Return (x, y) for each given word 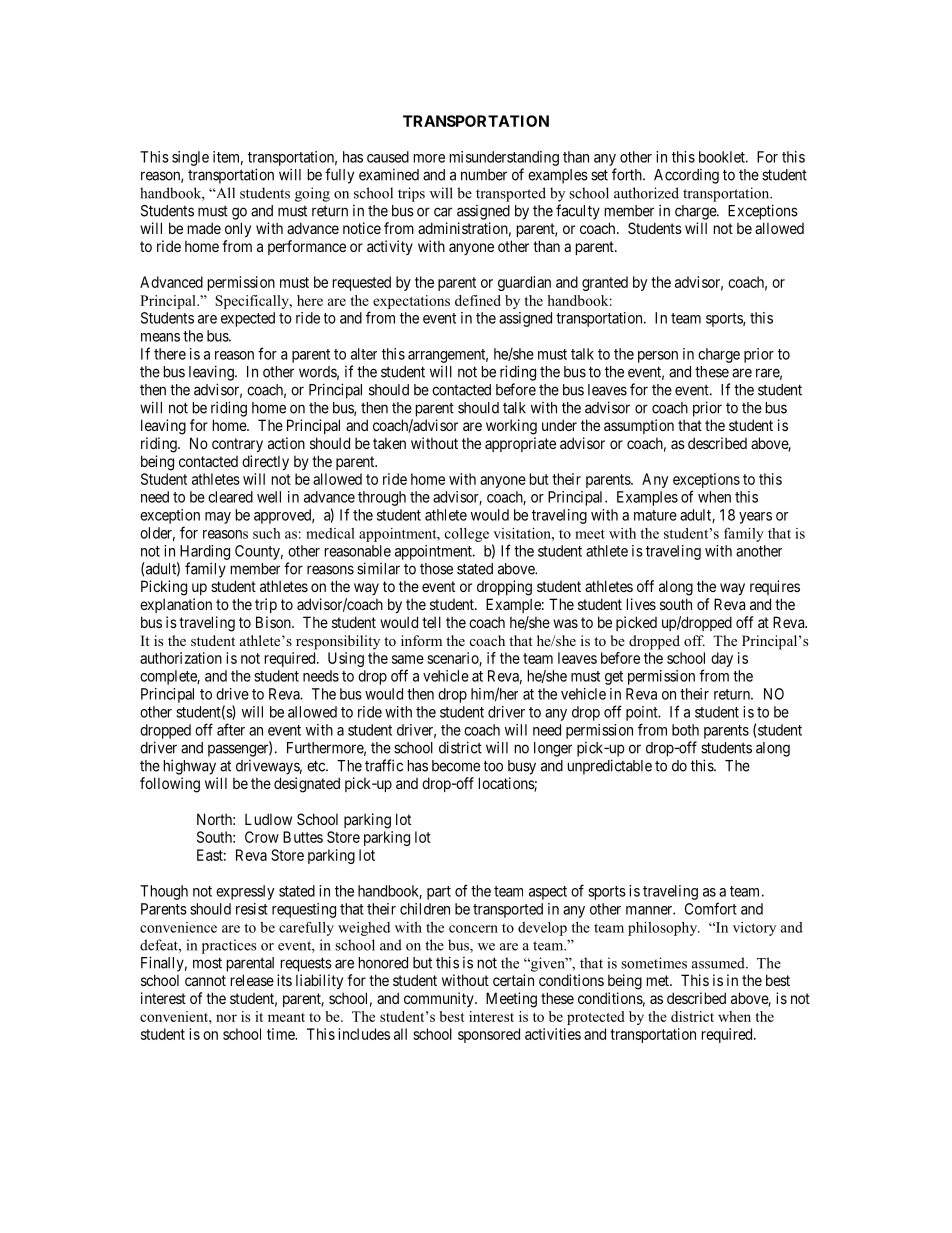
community (440, 999)
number (484, 175)
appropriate (520, 444)
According (686, 176)
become (456, 766)
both (685, 730)
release (252, 980)
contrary (237, 445)
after (231, 729)
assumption (639, 426)
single (190, 158)
